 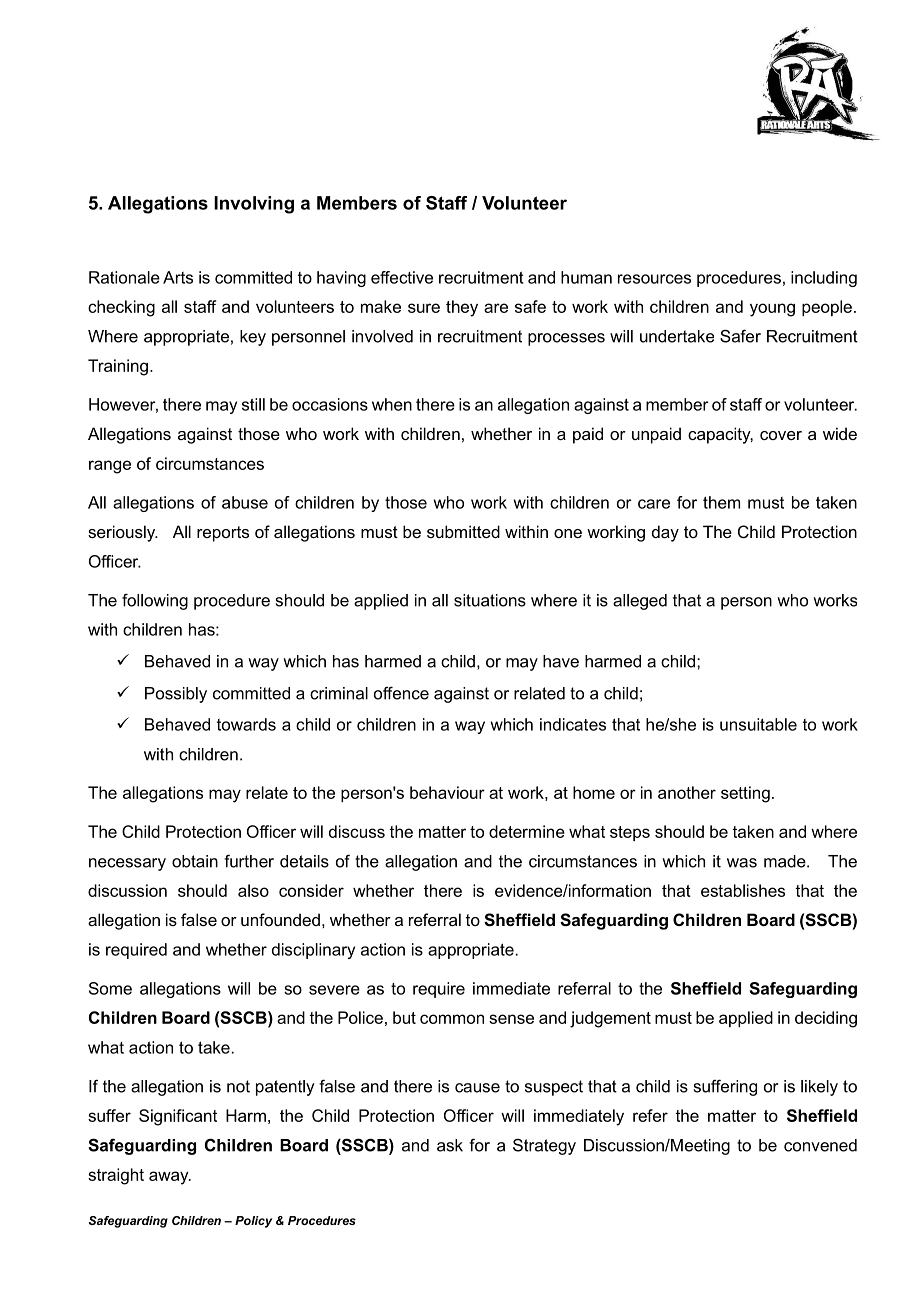 What do you see at coordinates (245, 502) in the screenshot?
I see `abuse` at bounding box center [245, 502].
